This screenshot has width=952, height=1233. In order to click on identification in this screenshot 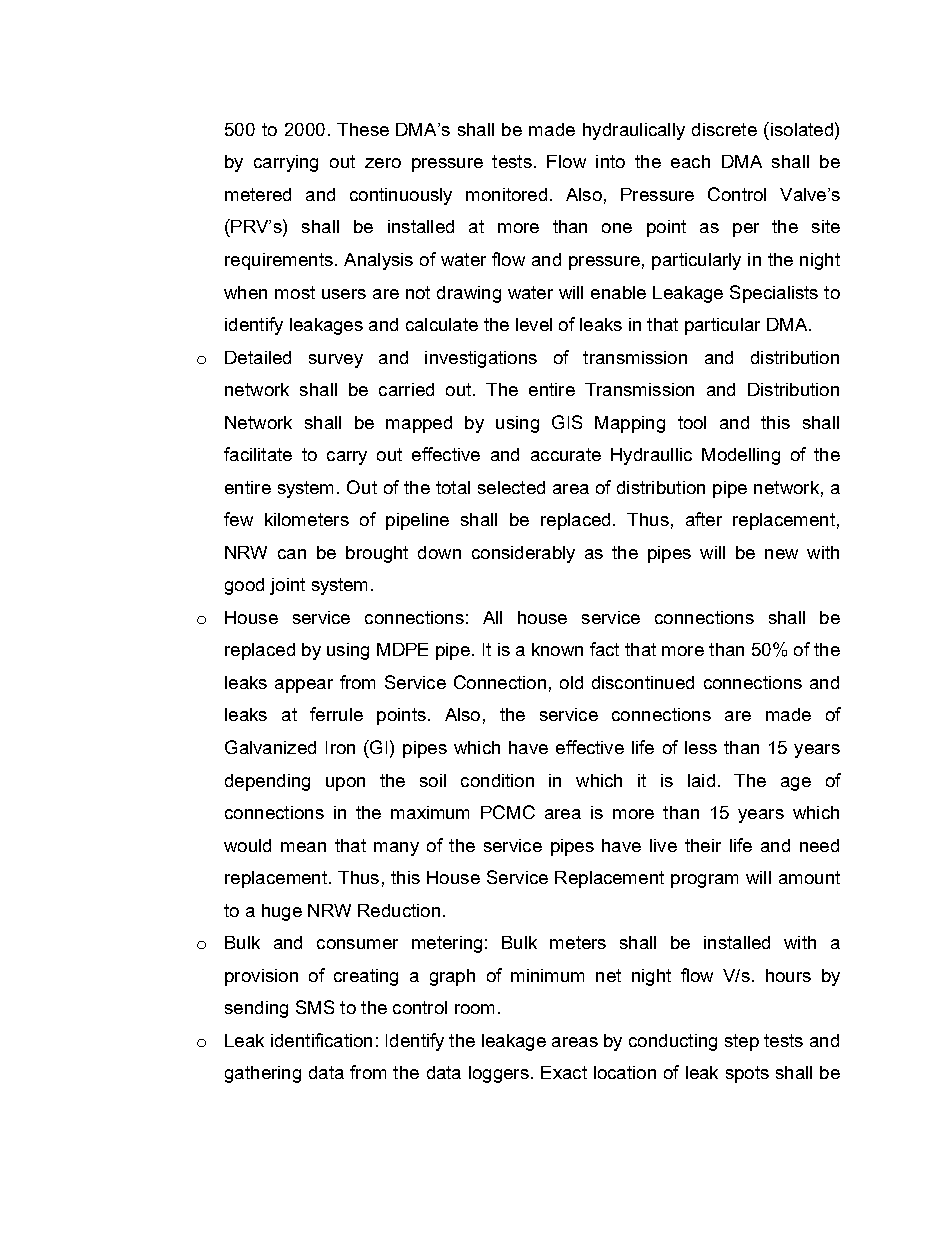, I will do `click(321, 1040)`.
